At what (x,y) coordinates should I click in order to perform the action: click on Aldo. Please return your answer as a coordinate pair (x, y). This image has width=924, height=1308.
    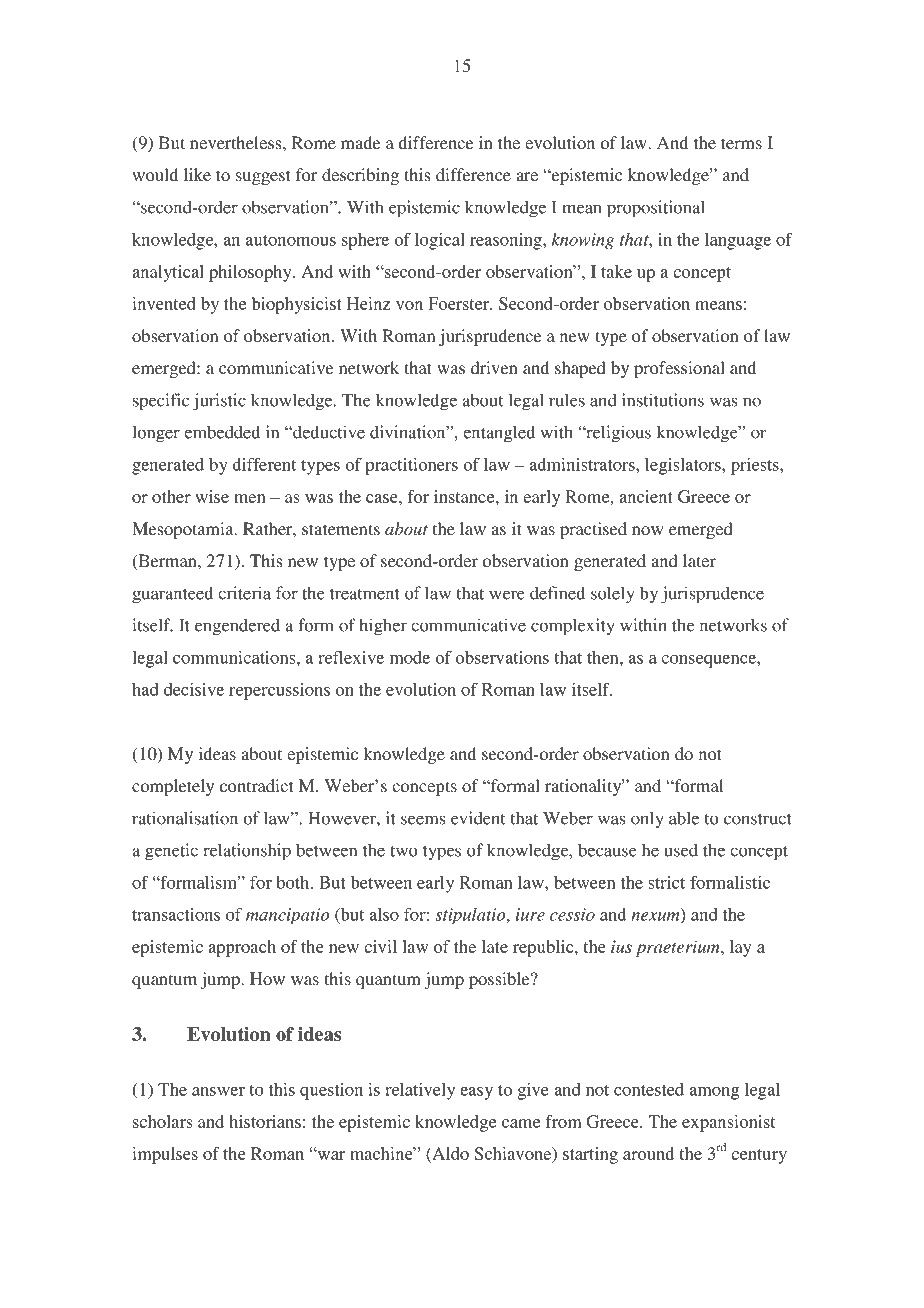
    Looking at the image, I should click on (449, 1153).
